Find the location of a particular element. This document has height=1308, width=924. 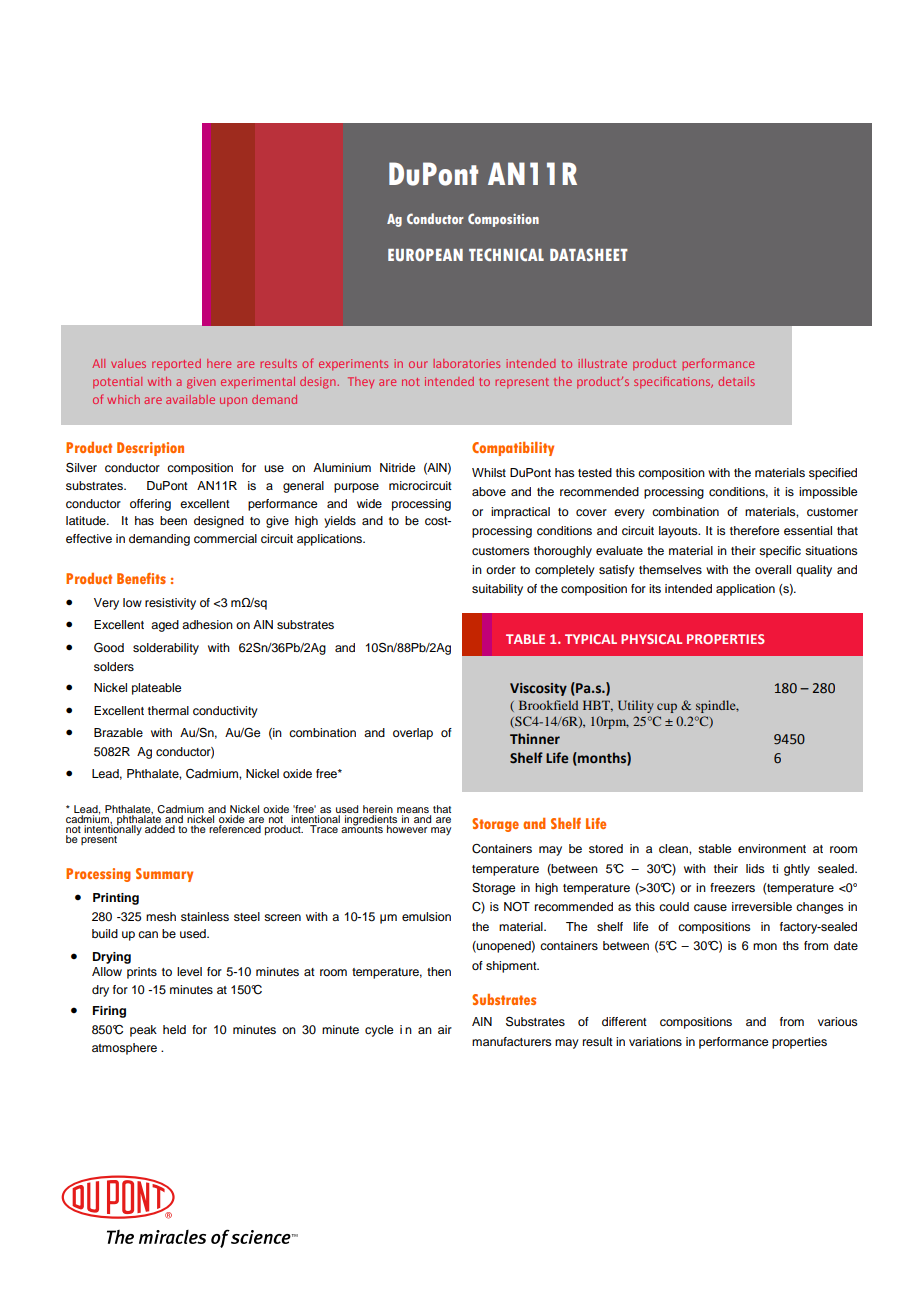

EUROPEAN is located at coordinates (425, 254).
